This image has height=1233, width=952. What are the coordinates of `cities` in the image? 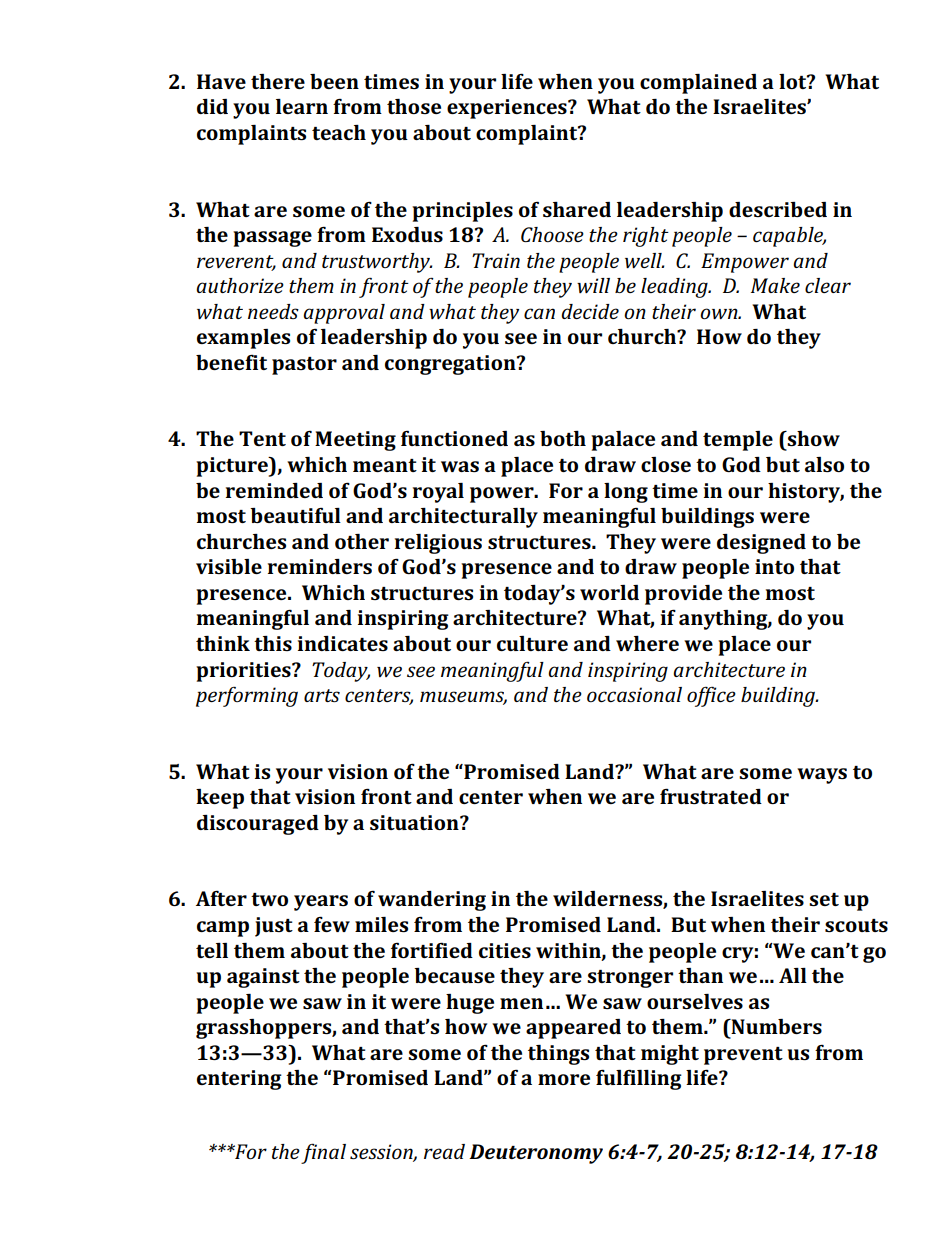 It's located at (505, 950).
